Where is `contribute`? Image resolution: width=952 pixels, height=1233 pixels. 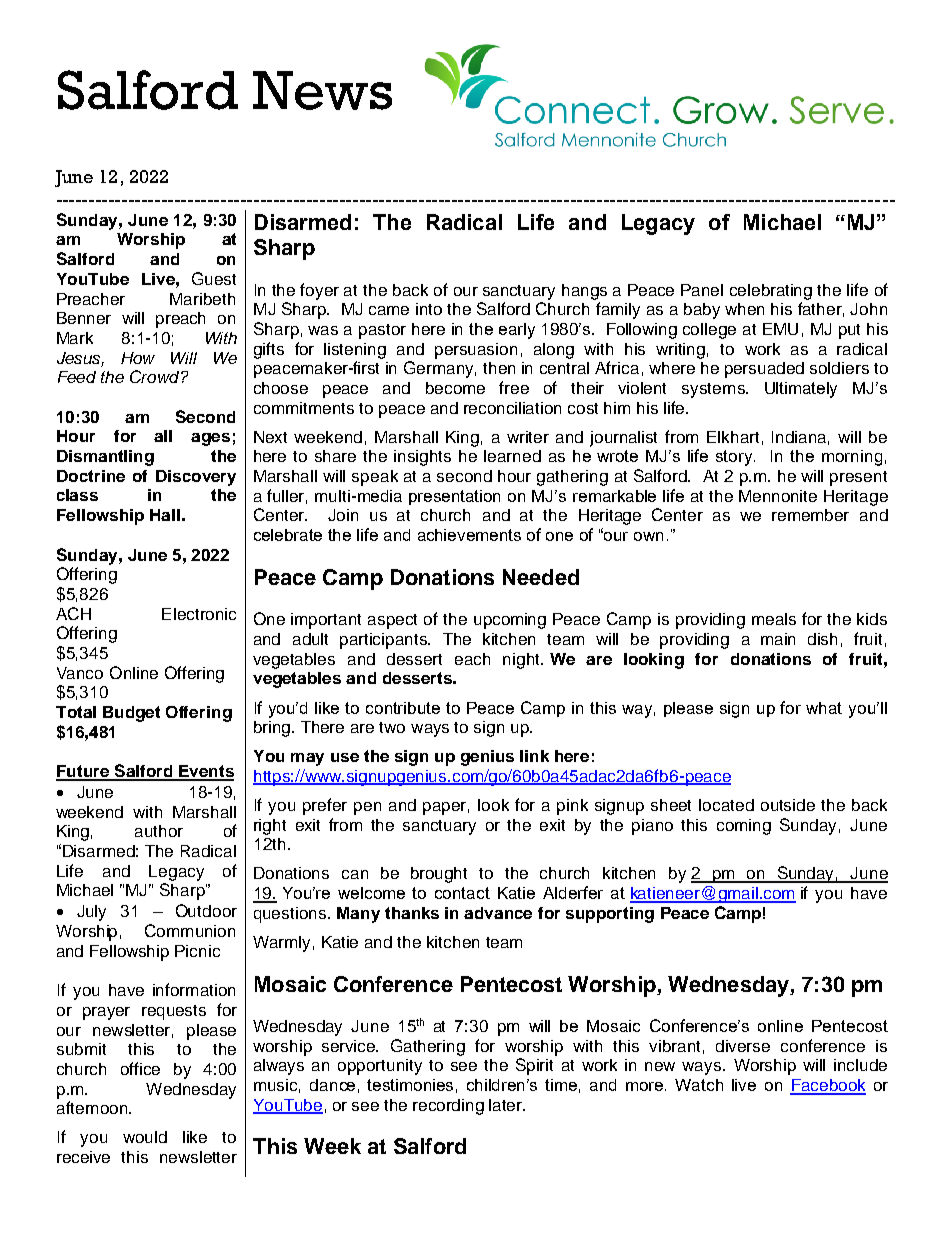
contribute is located at coordinates (403, 708).
